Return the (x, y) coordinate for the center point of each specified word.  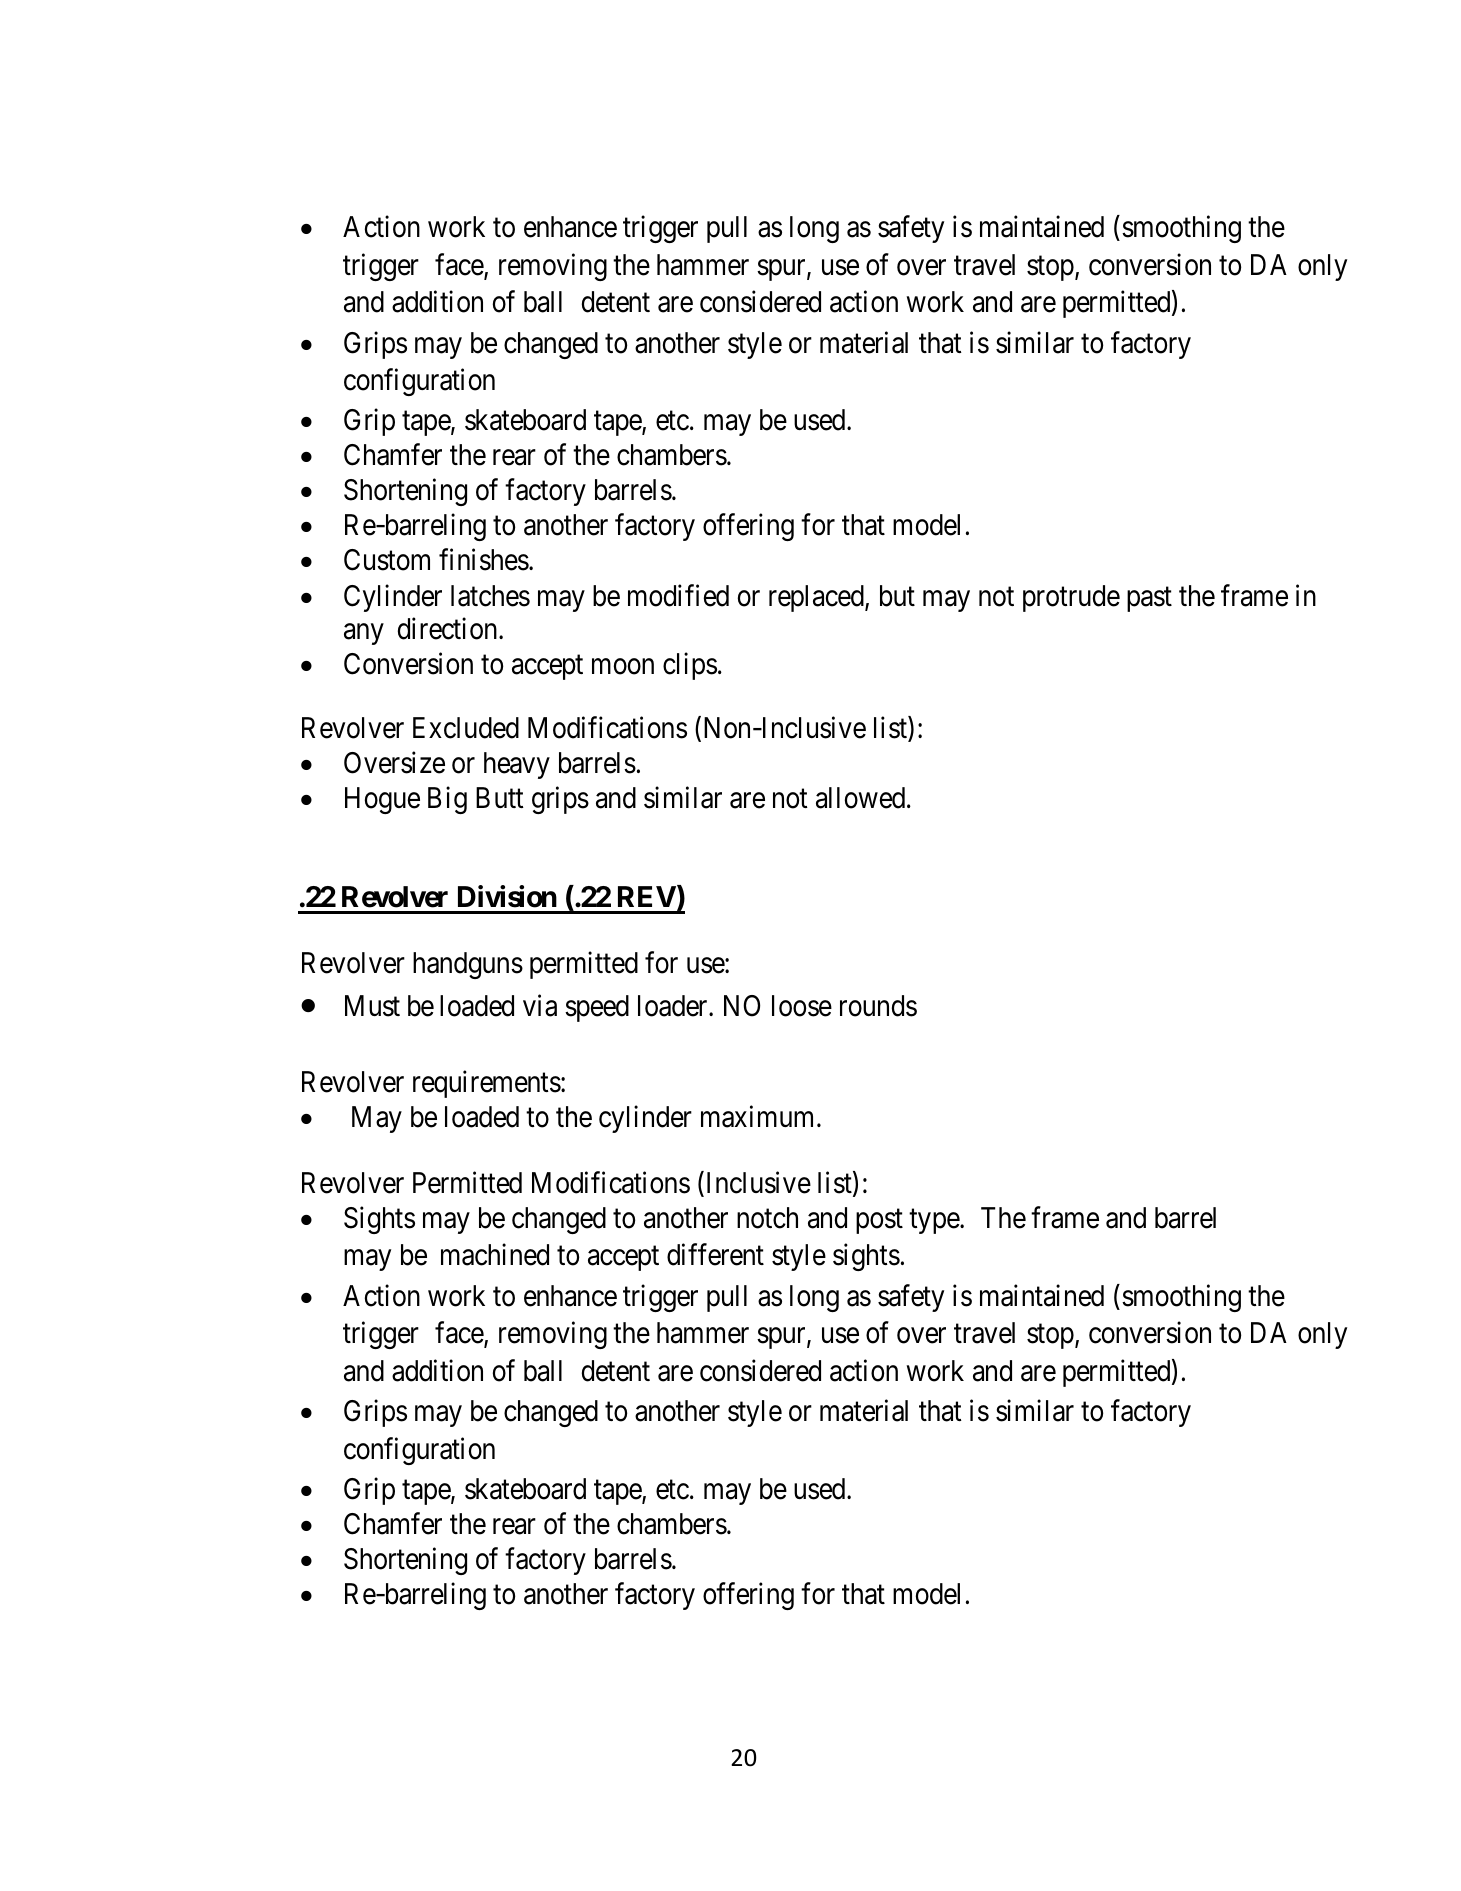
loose (802, 1006)
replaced (817, 598)
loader (674, 1006)
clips (690, 666)
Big (447, 800)
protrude (1071, 598)
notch (767, 1218)
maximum (759, 1116)
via (540, 1006)
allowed (862, 798)
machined (495, 1255)
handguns (468, 965)
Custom (387, 560)
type (935, 1221)
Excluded (466, 728)
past (1149, 599)
